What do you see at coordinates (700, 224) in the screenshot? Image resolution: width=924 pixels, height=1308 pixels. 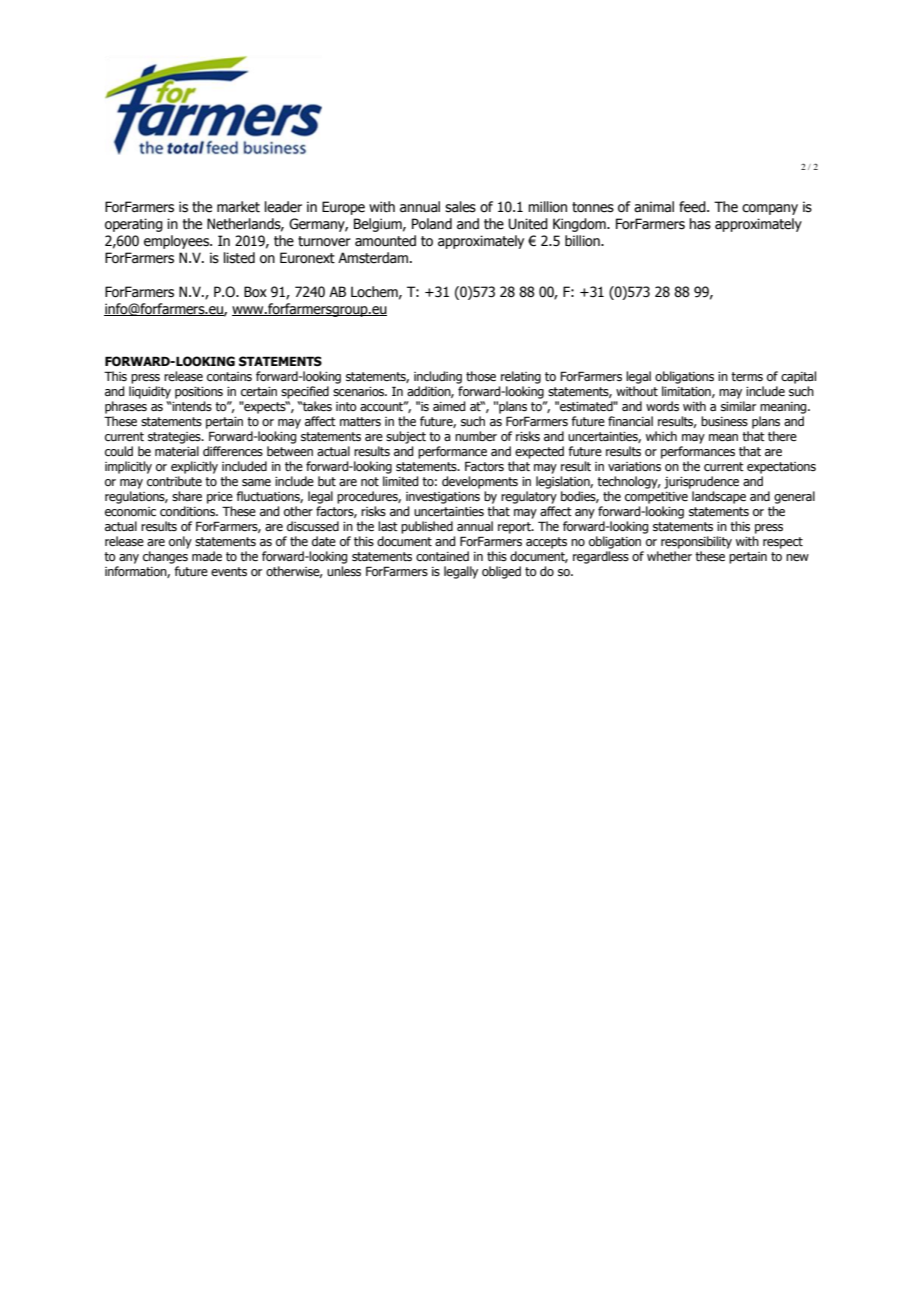 I see `has` at bounding box center [700, 224].
